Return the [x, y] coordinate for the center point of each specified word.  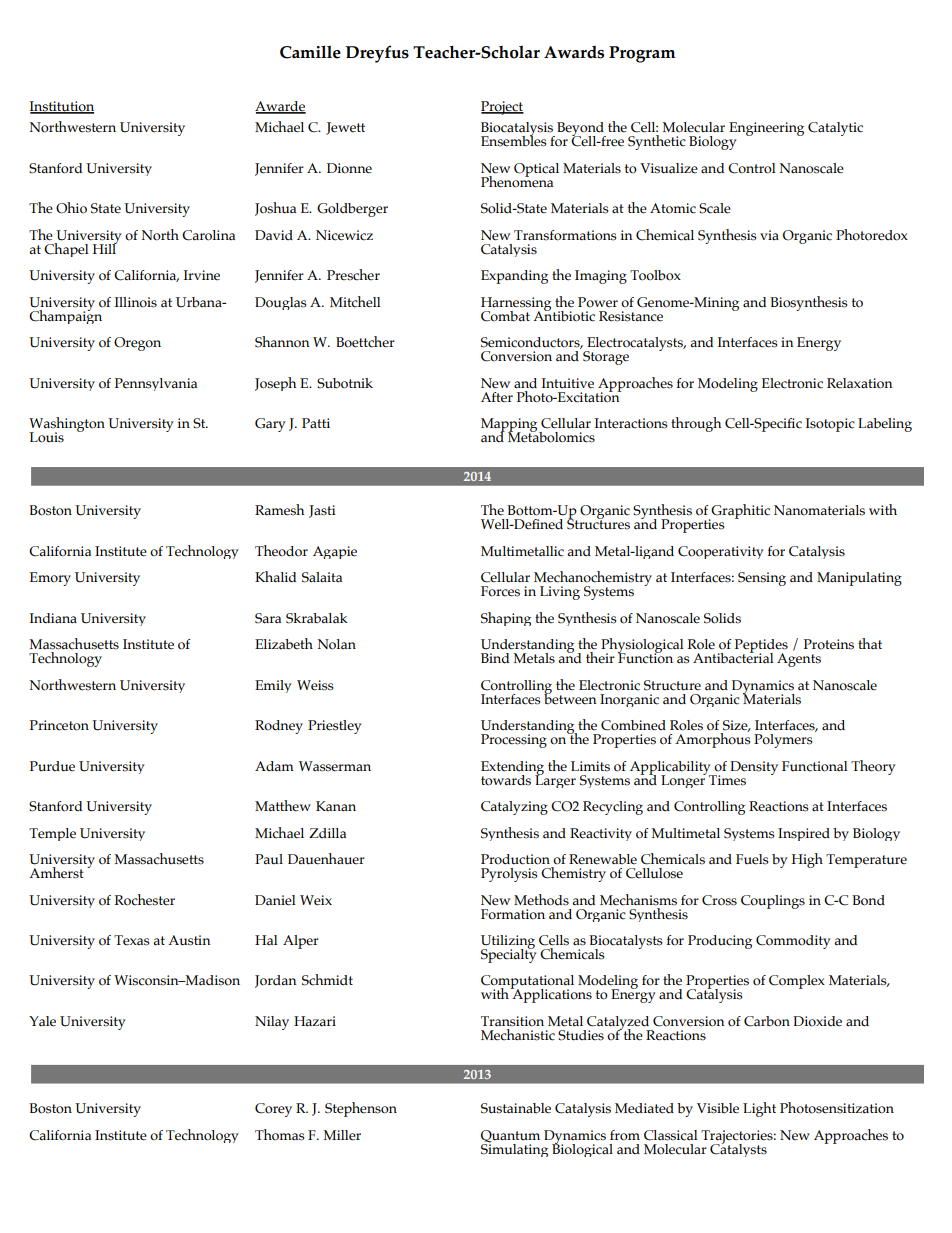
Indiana [53, 618]
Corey [273, 1110]
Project [502, 108]
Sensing [762, 579]
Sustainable [516, 1108]
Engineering [766, 129]
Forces [500, 591]
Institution [62, 107]
